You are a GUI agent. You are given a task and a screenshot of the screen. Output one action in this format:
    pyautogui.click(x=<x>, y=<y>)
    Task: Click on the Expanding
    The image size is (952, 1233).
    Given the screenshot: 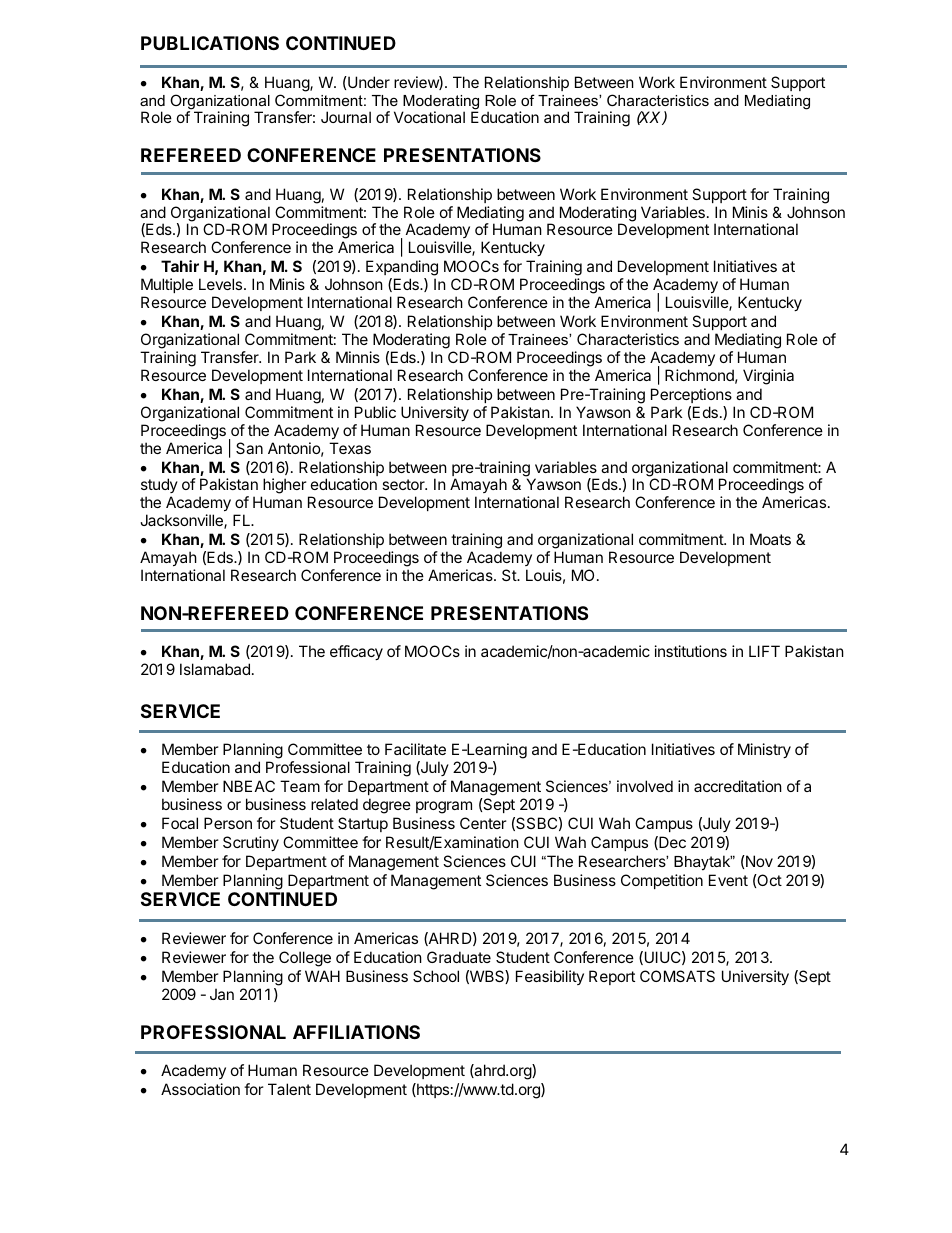 What is the action you would take?
    pyautogui.click(x=402, y=269)
